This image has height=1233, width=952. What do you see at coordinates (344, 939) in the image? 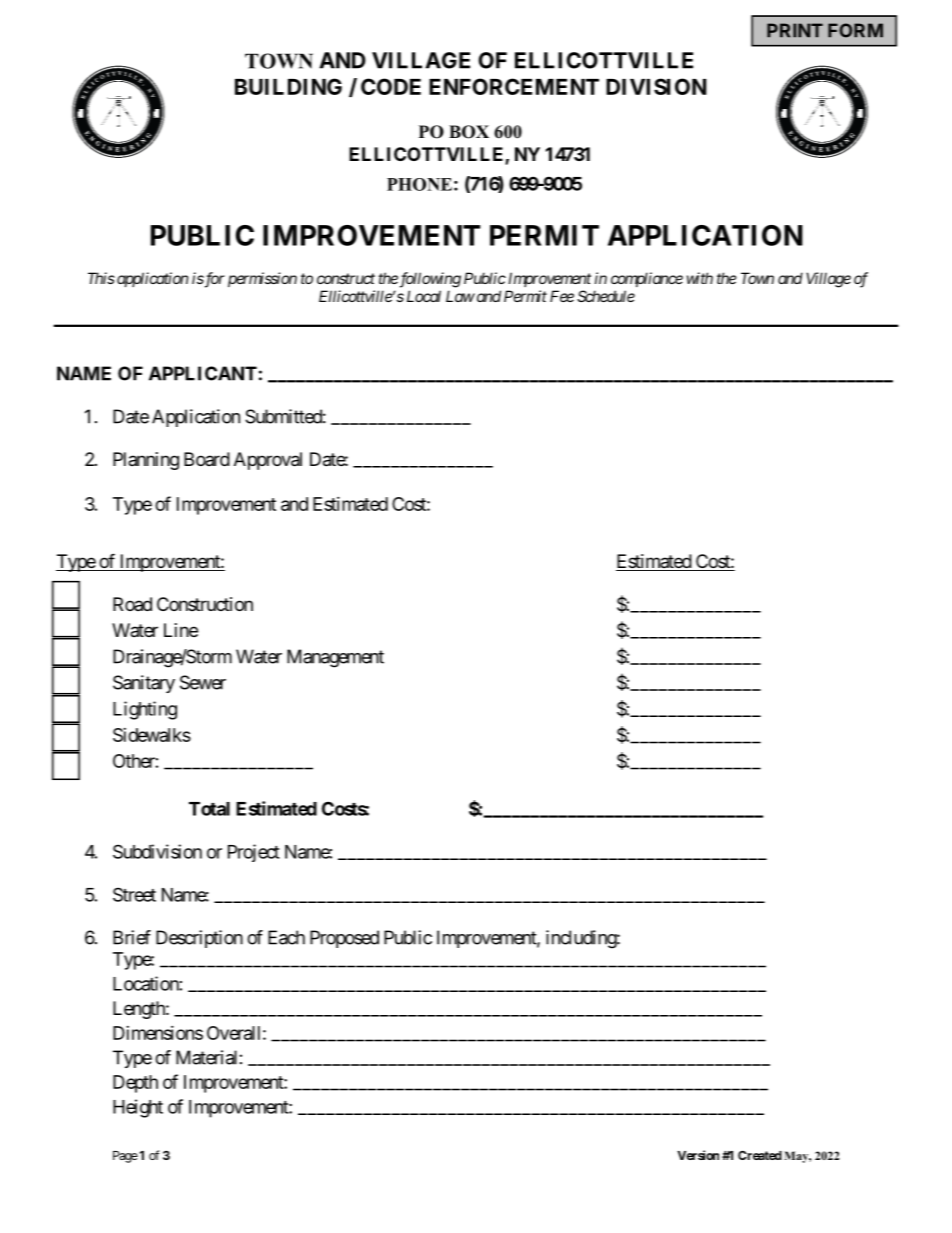
I see `Proposed` at bounding box center [344, 939].
